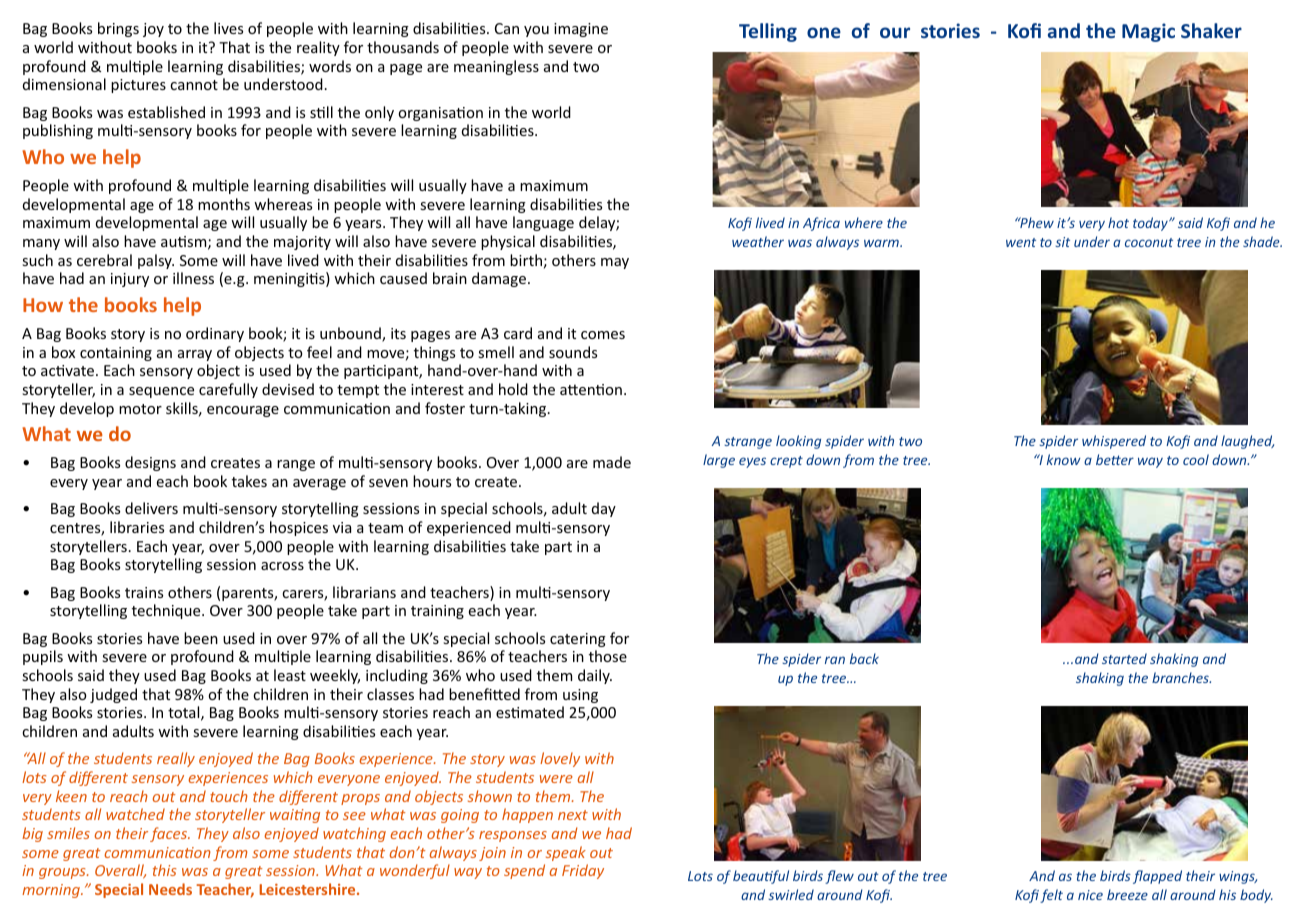 The width and height of the screenshot is (1308, 924). Describe the element at coordinates (581, 30) in the screenshot. I see `imagine` at that location.
